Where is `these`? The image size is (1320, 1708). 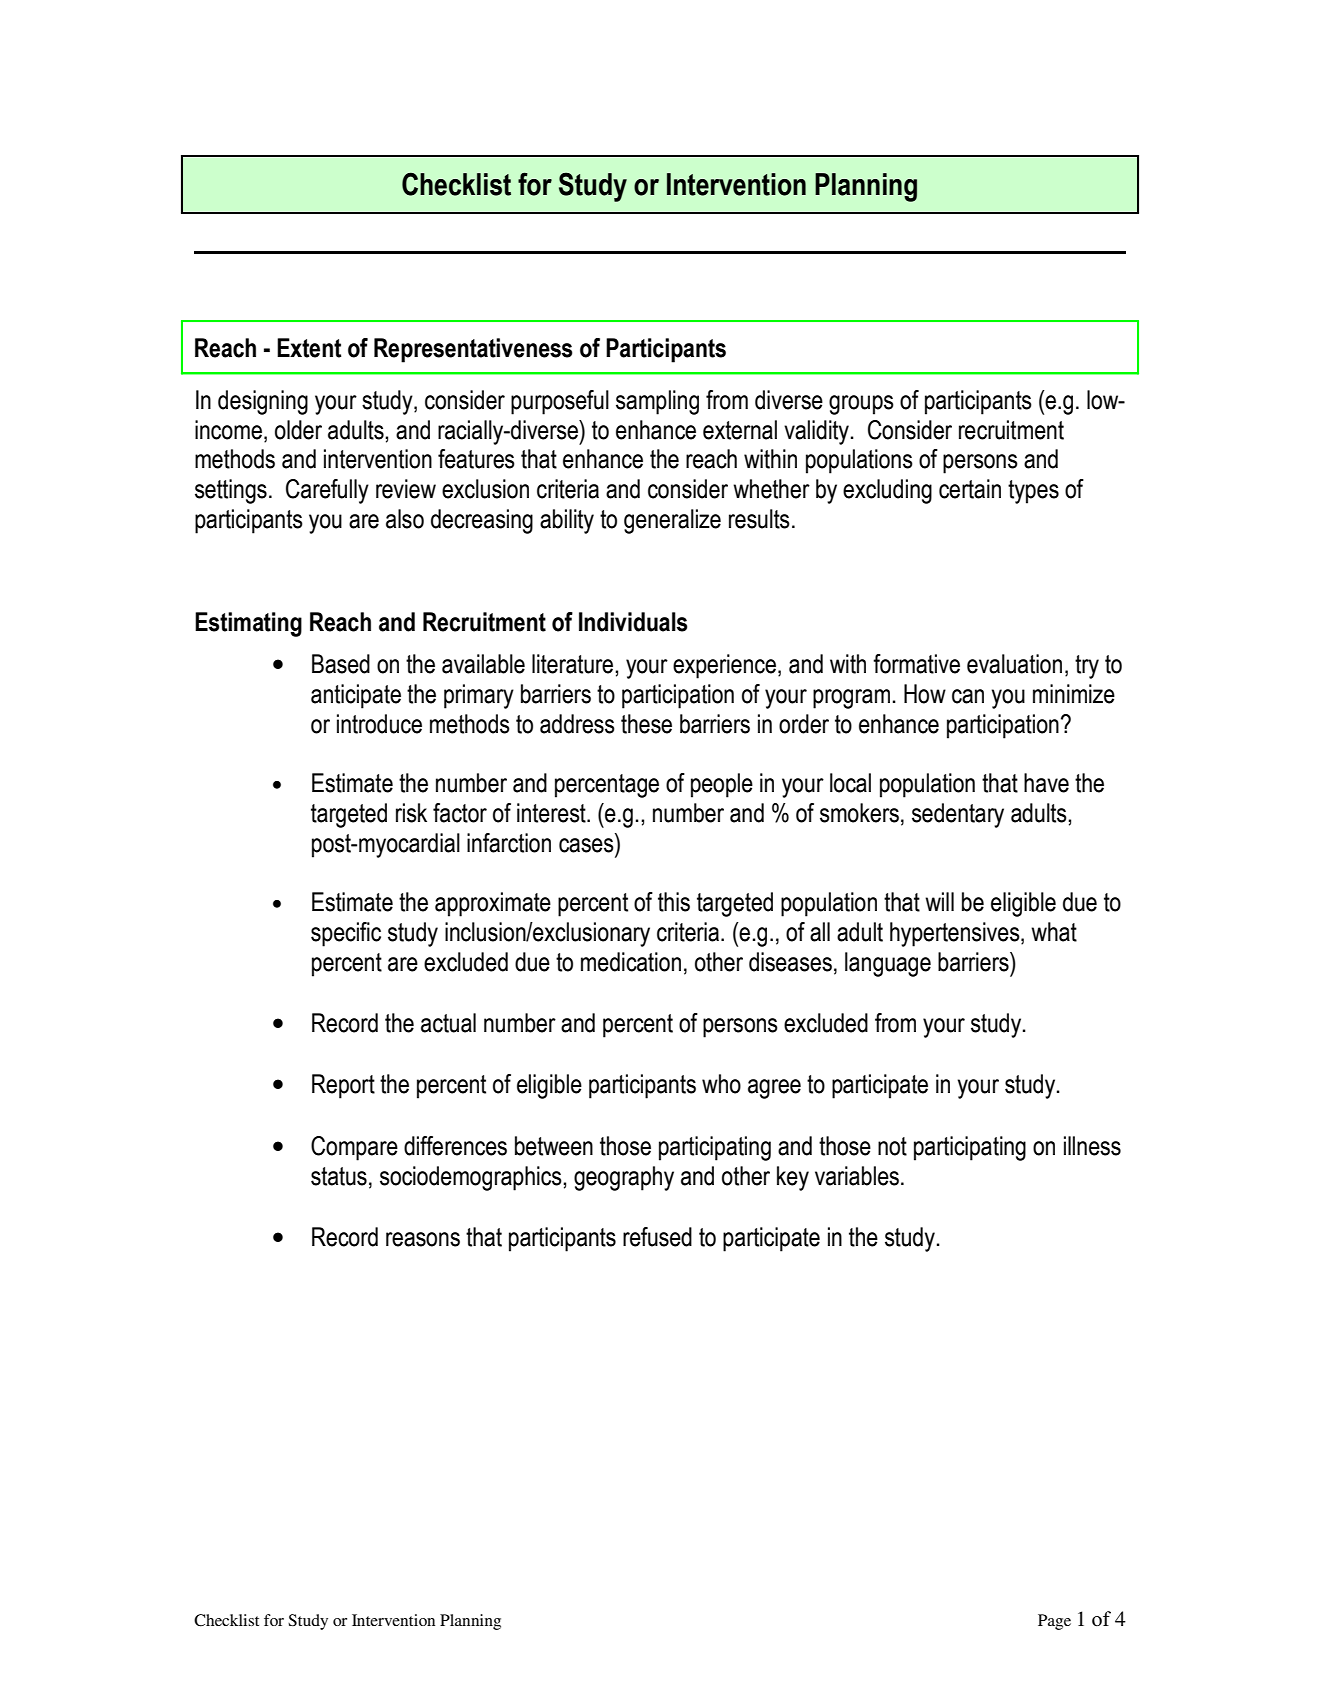
these is located at coordinates (646, 724).
